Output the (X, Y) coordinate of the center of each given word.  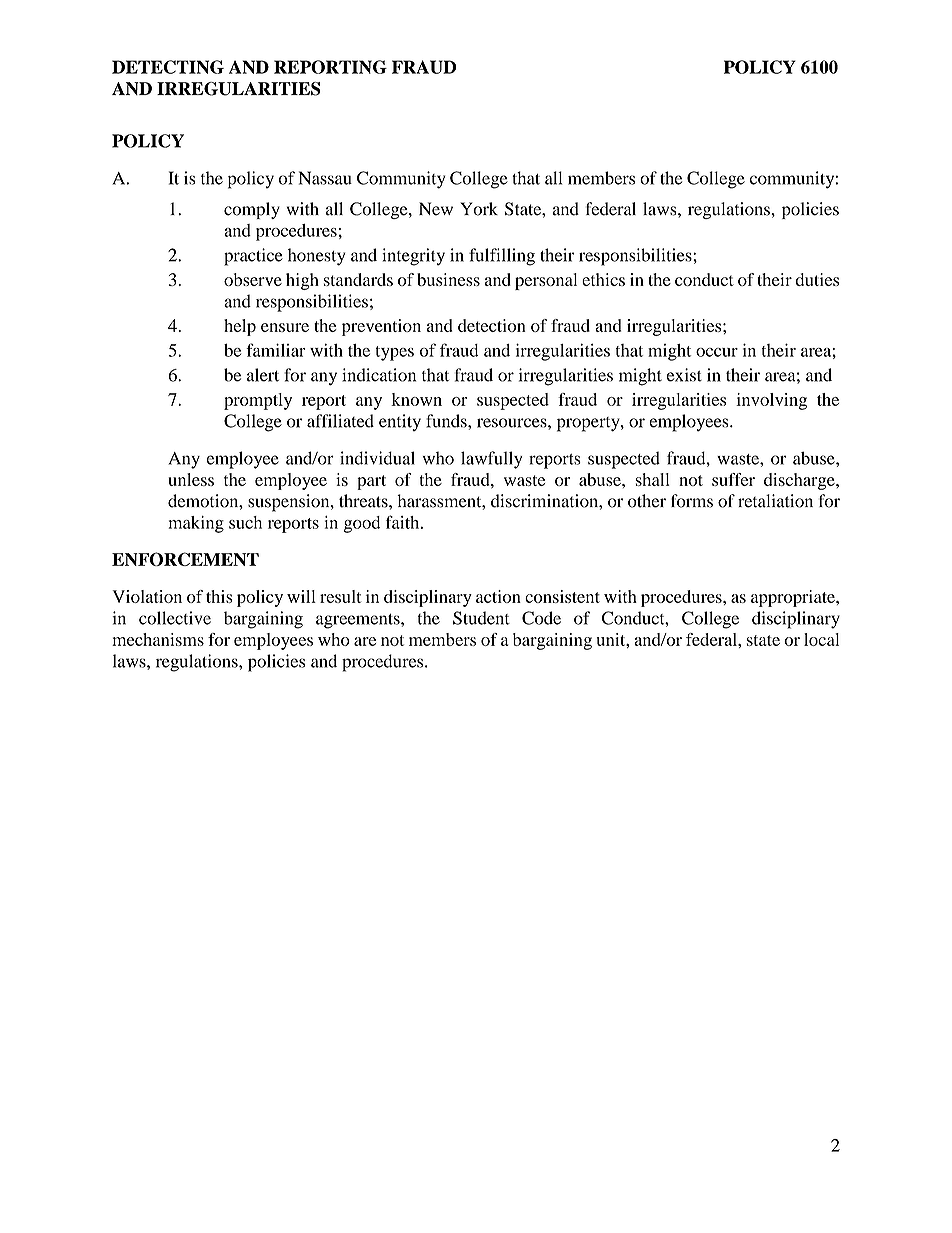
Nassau (325, 178)
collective (175, 618)
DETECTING (168, 67)
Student (481, 618)
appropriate (794, 598)
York (479, 209)
